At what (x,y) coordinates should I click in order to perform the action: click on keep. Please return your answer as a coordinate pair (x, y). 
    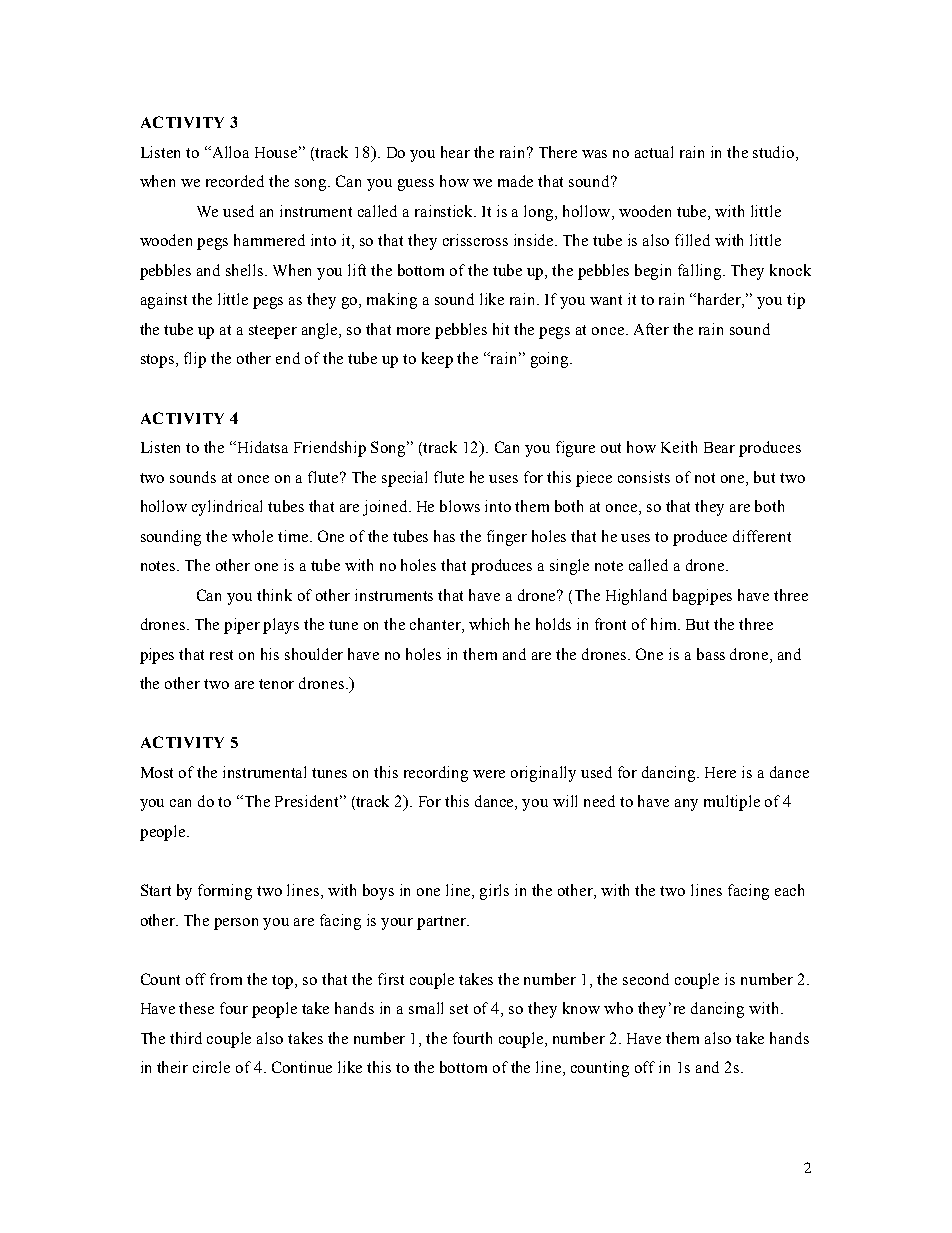
    Looking at the image, I should click on (437, 360).
